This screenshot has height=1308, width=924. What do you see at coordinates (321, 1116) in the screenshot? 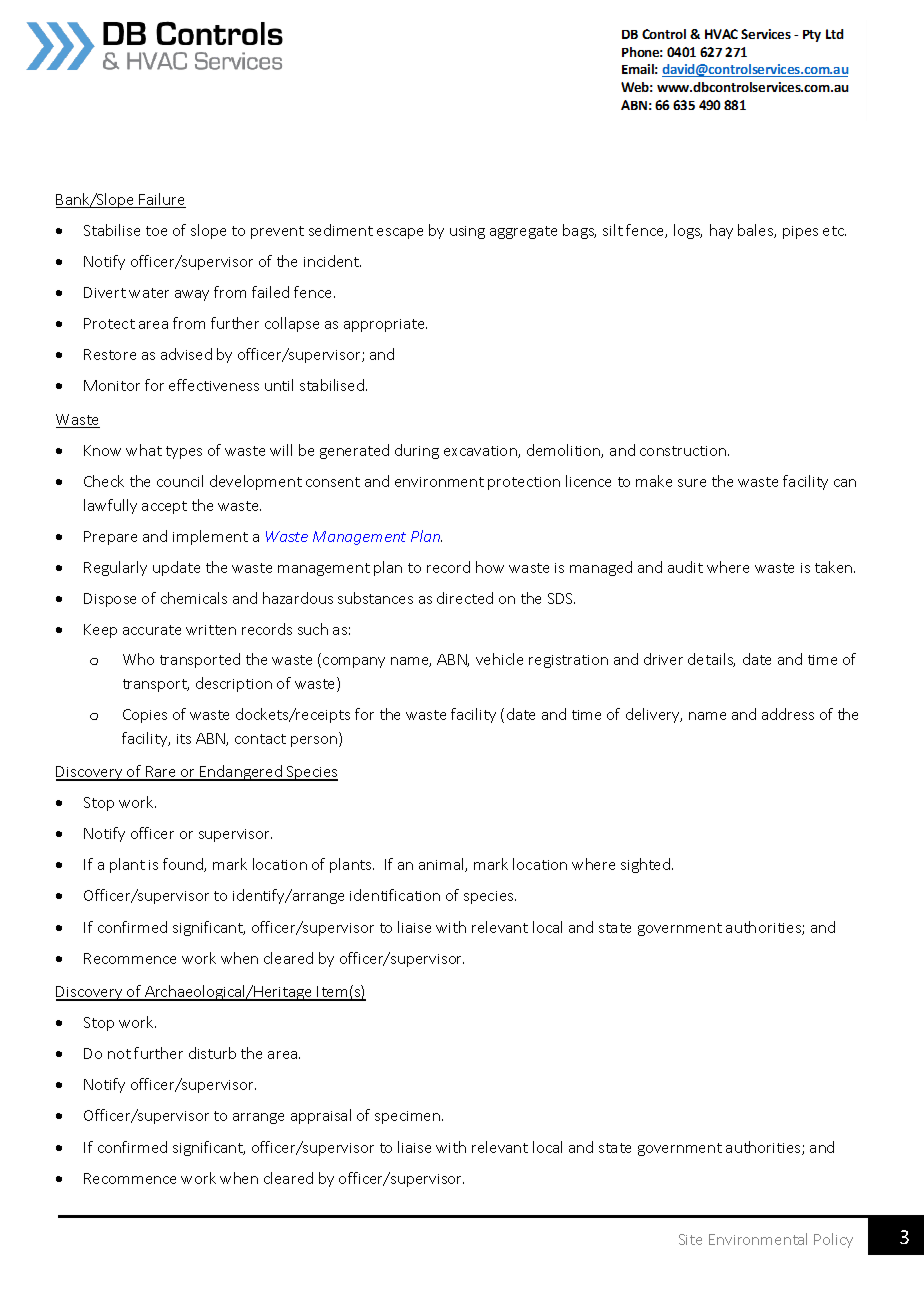
I see `appraisal` at bounding box center [321, 1116].
